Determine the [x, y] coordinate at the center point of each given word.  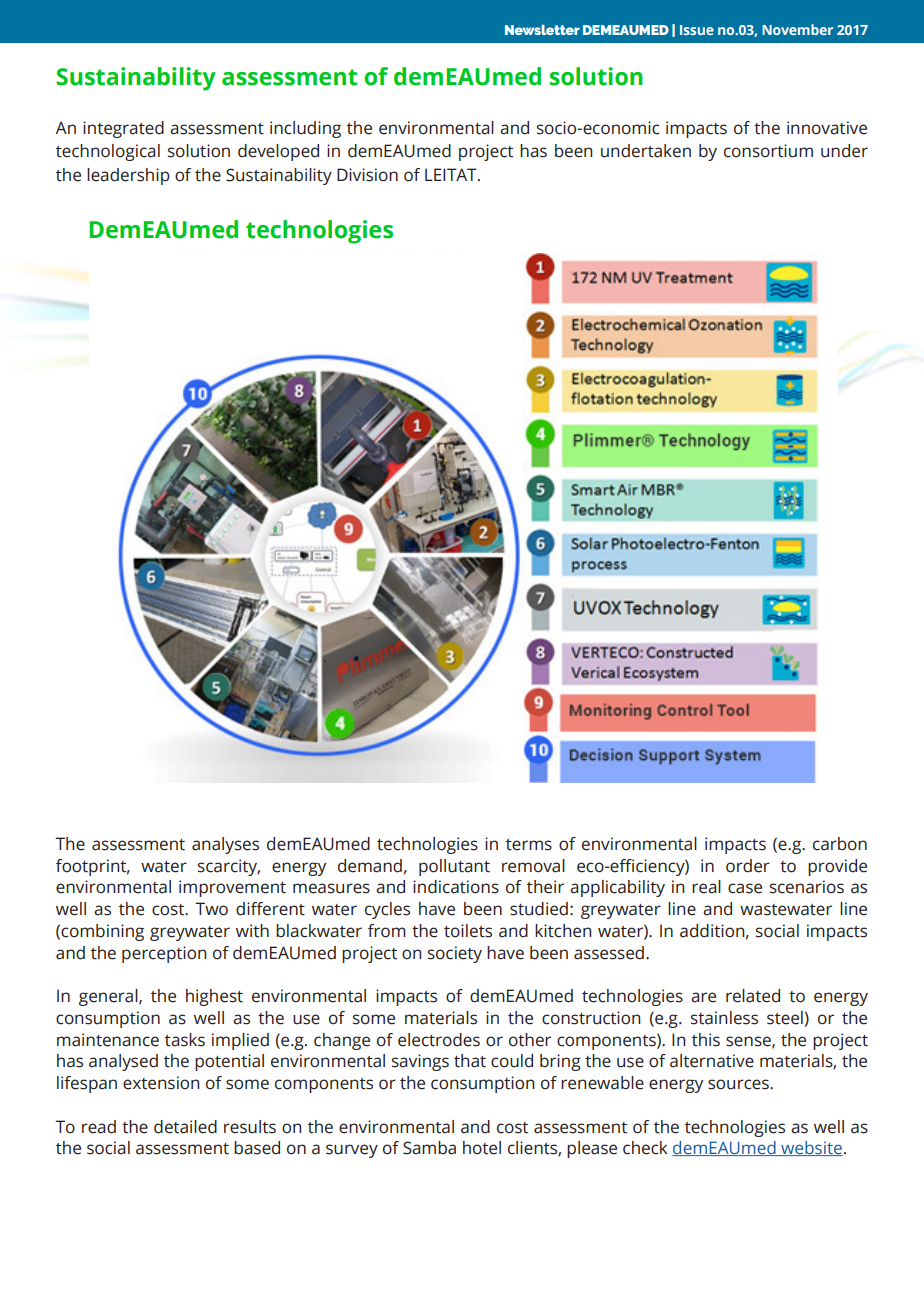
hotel [482, 1148]
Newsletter [542, 30]
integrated [123, 129]
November [797, 29]
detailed [185, 1127]
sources [739, 1084]
